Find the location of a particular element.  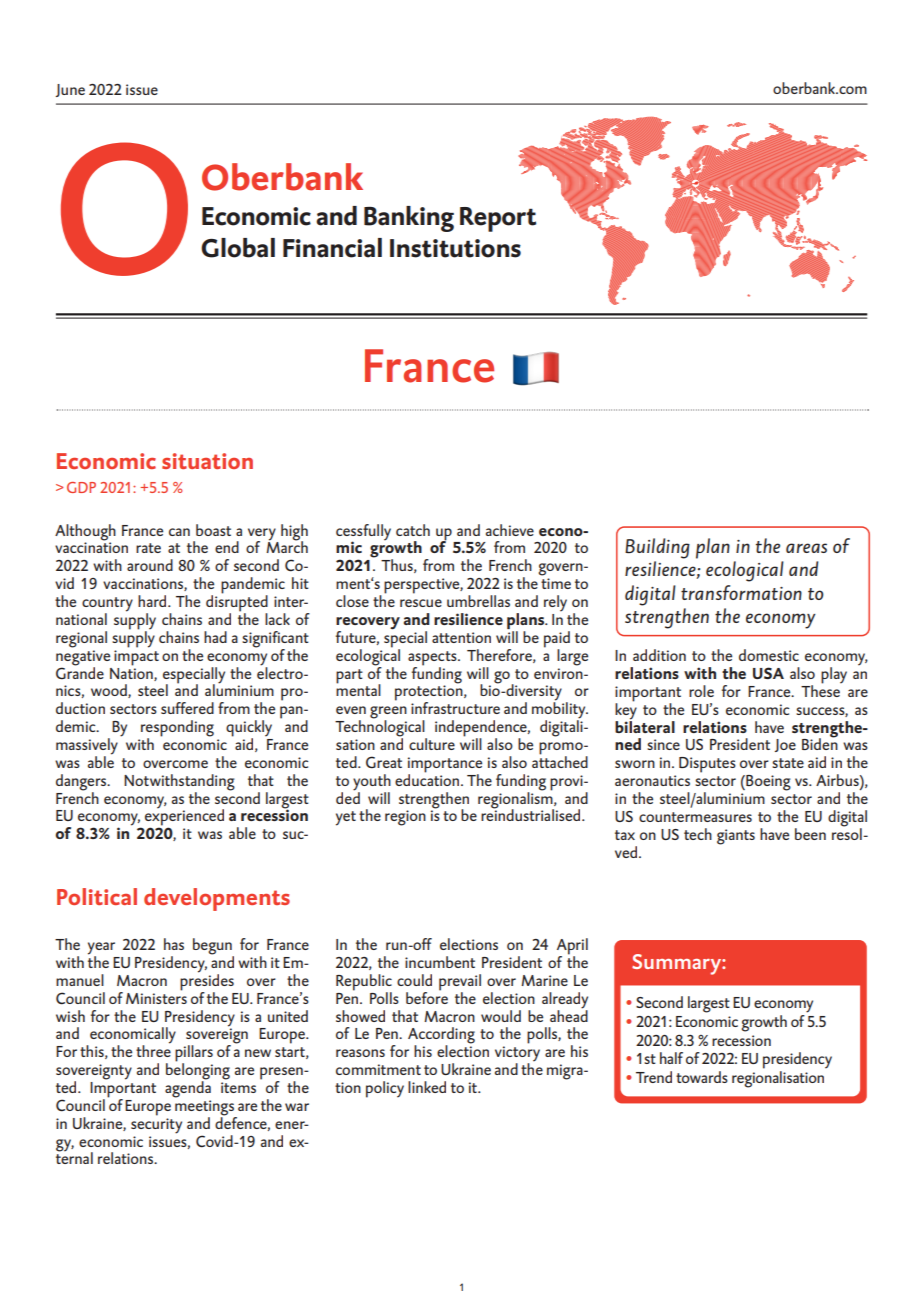

rescue is located at coordinates (421, 603).
